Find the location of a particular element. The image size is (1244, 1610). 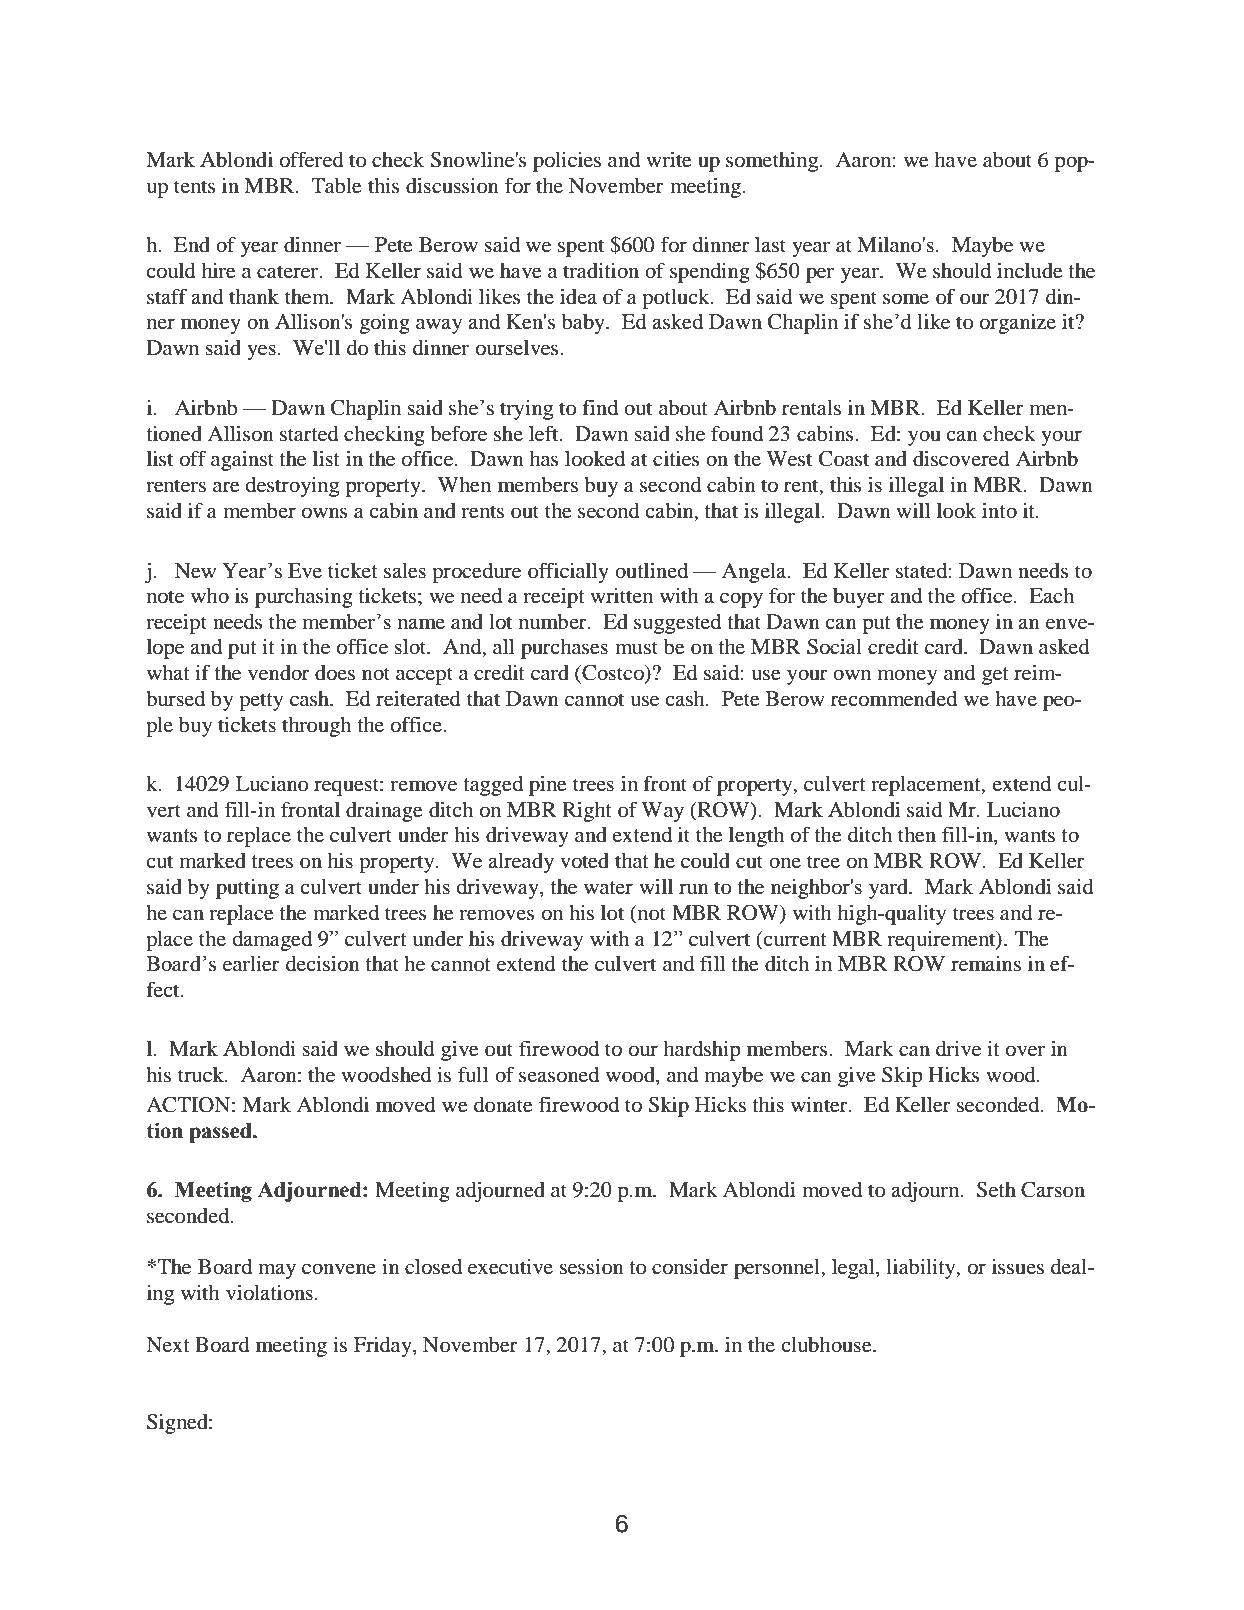

convene is located at coordinates (339, 1269).
